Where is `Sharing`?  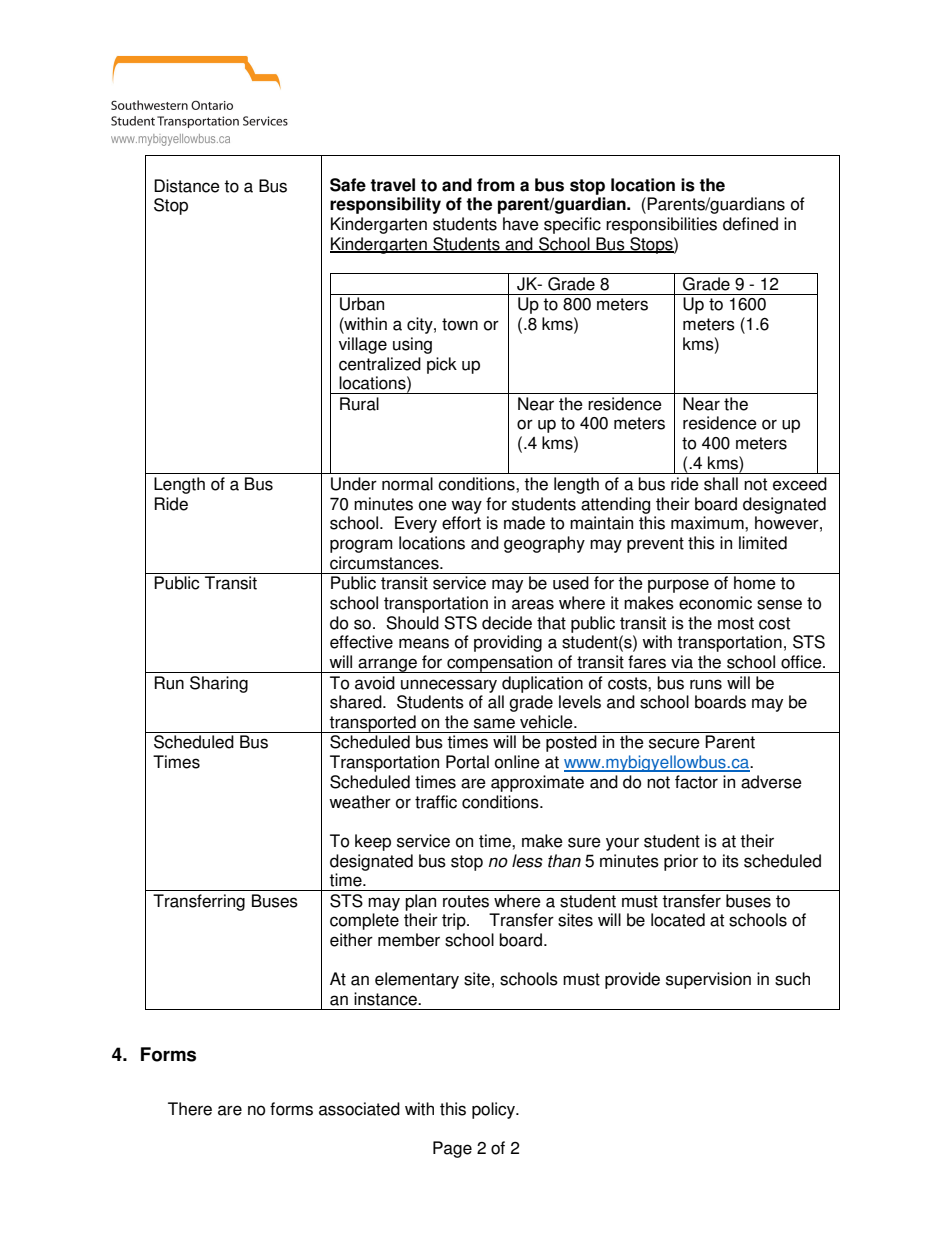
Sharing is located at coordinates (219, 684).
